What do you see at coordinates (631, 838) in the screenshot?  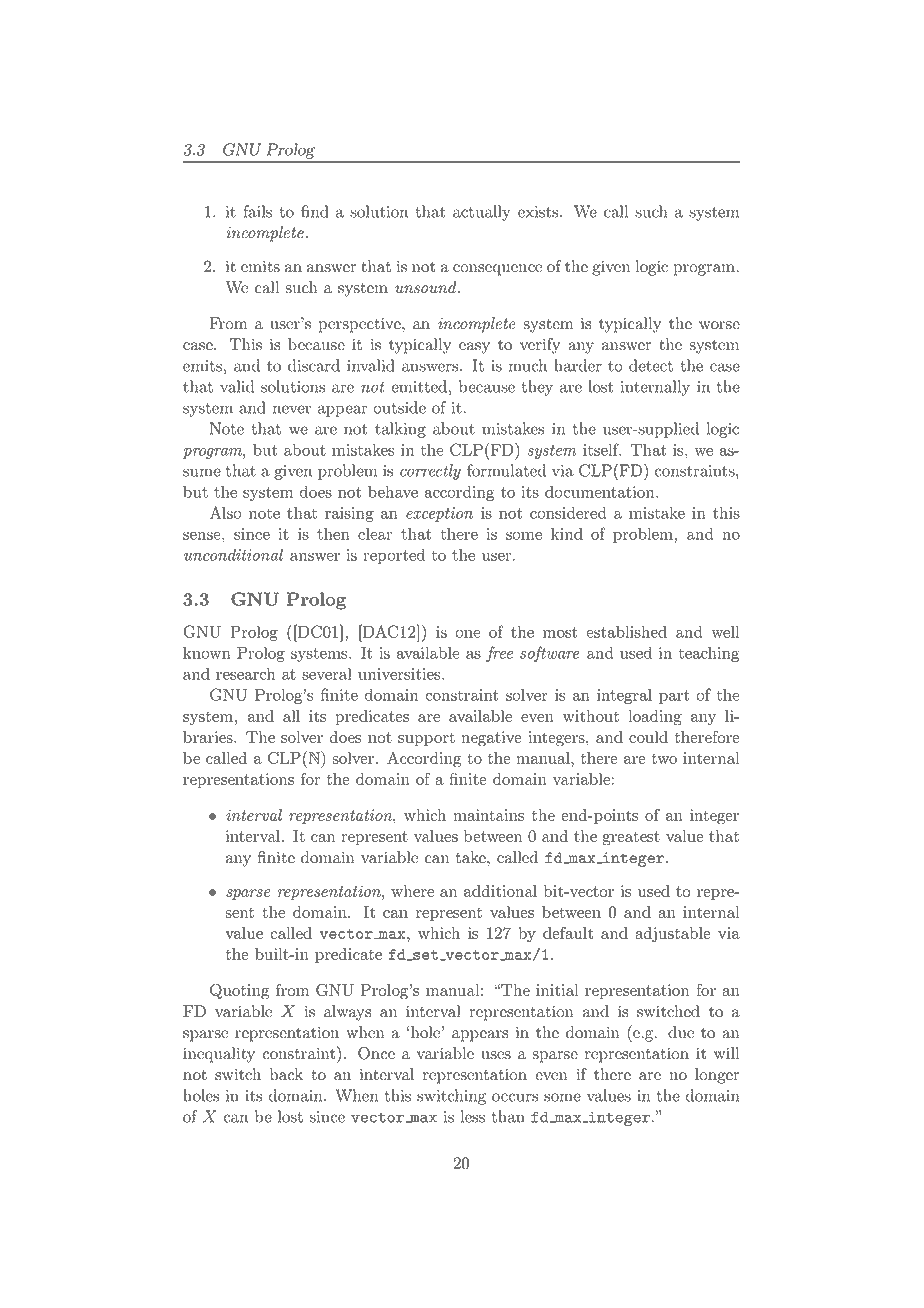 I see `greatest` at bounding box center [631, 838].
